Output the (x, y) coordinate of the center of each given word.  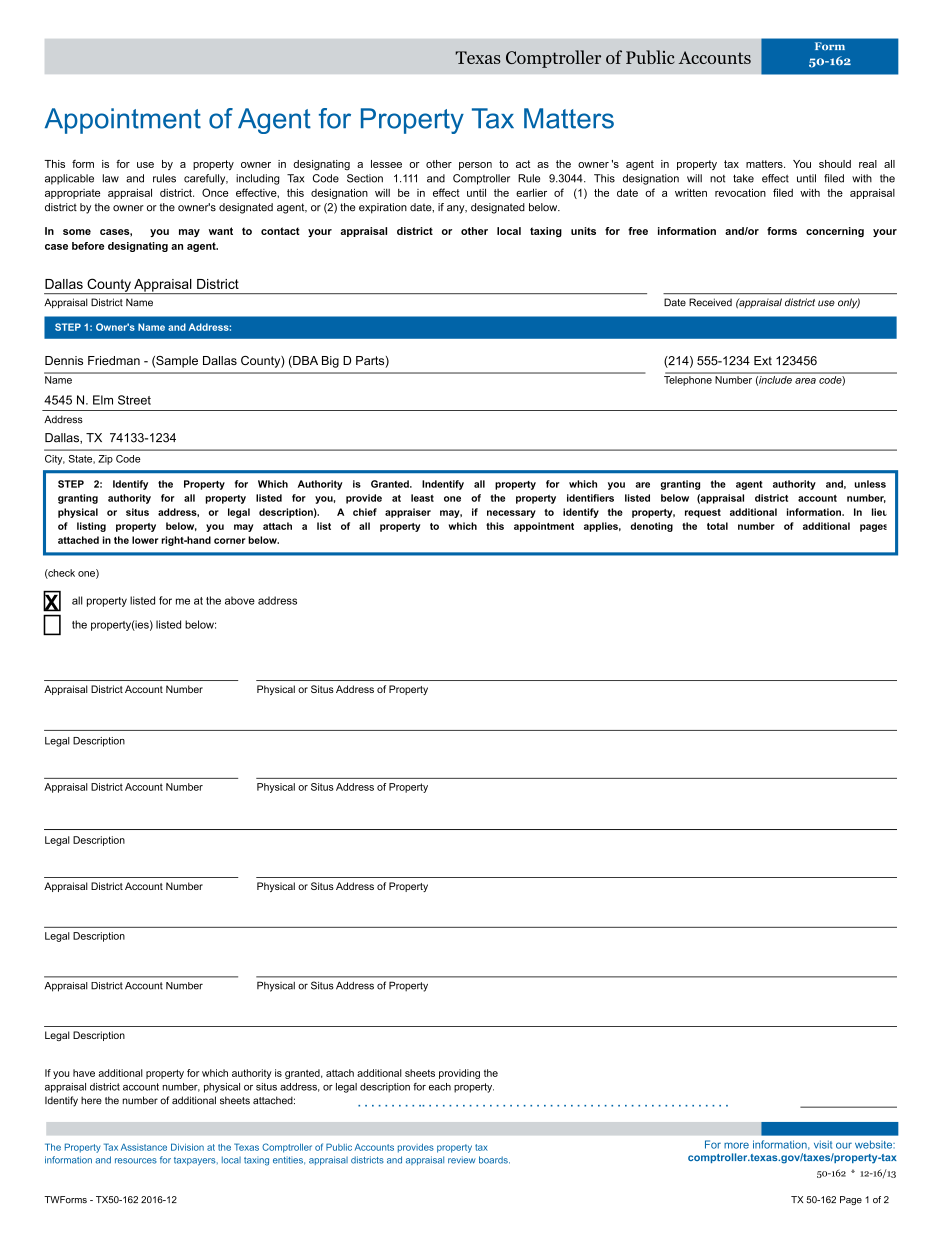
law (111, 178)
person (475, 166)
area (805, 381)
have (84, 1073)
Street (134, 400)
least (422, 498)
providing (459, 1074)
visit (823, 1144)
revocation (740, 192)
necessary (511, 514)
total (717, 526)
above (240, 600)
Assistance (144, 1147)
